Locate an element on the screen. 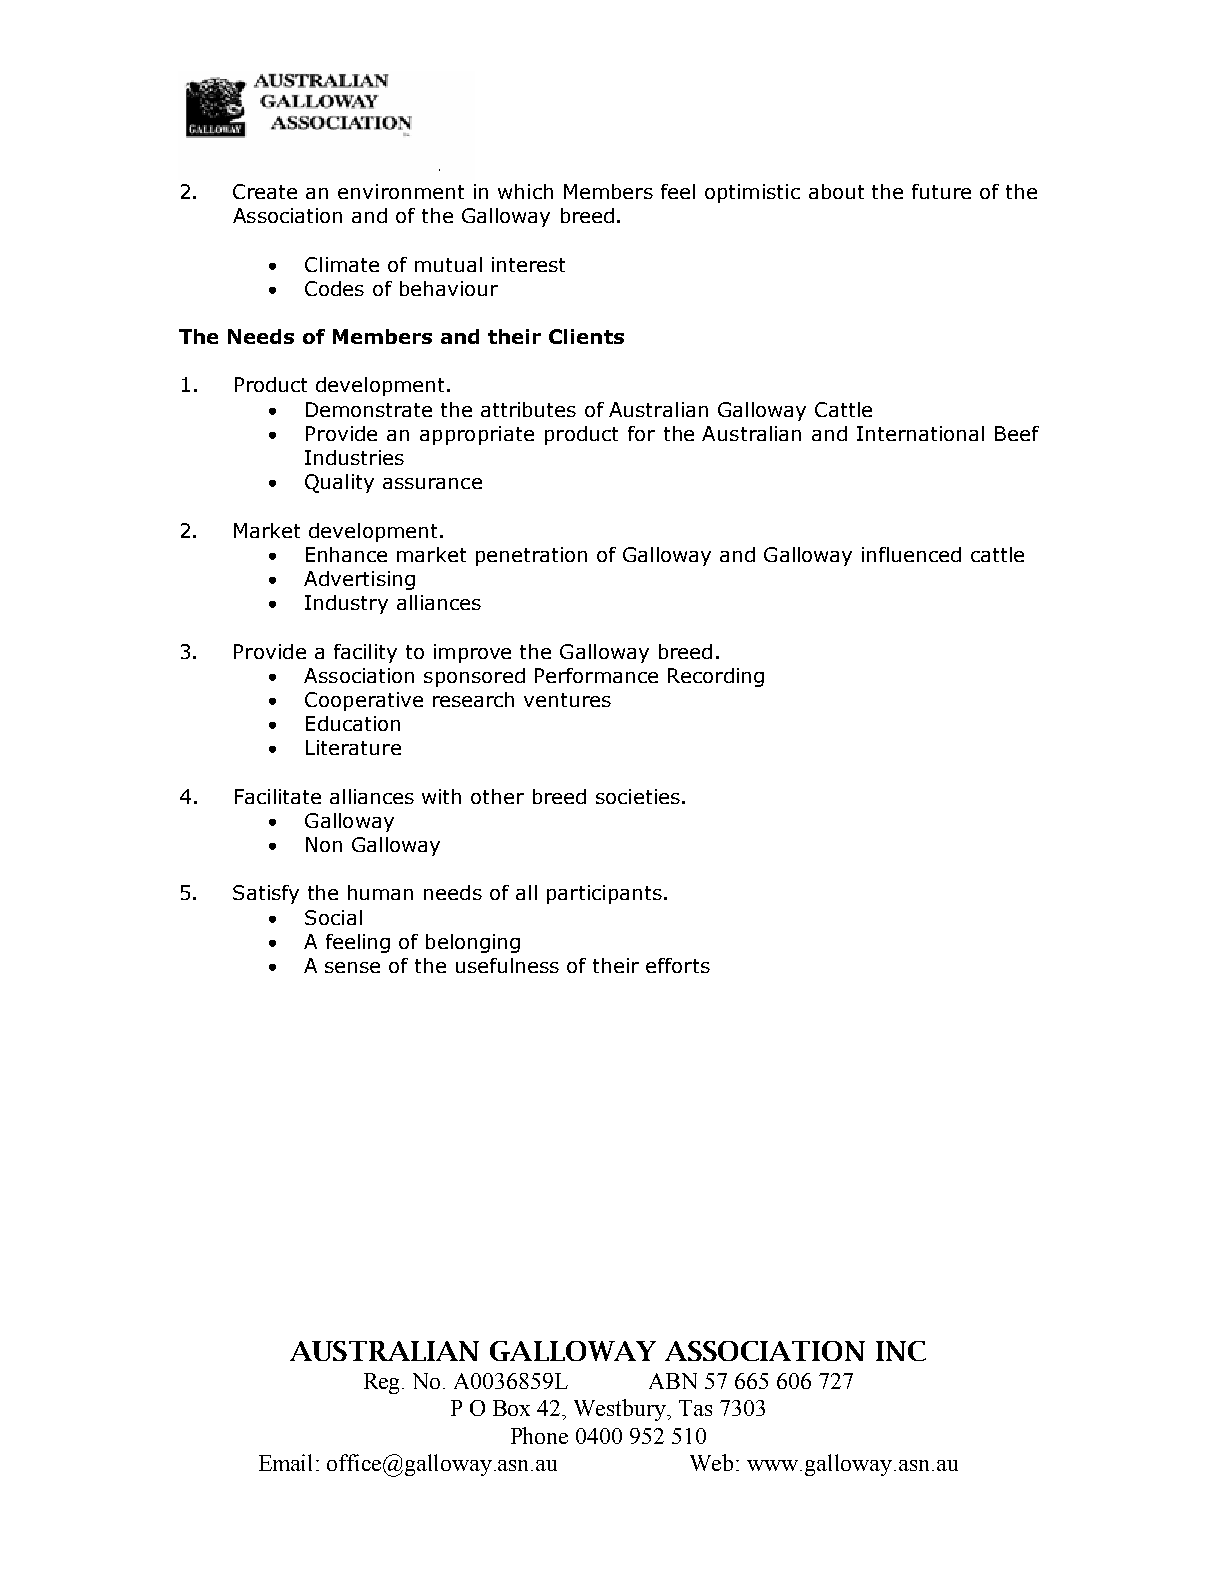 The image size is (1217, 1576). Industries is located at coordinates (354, 457).
